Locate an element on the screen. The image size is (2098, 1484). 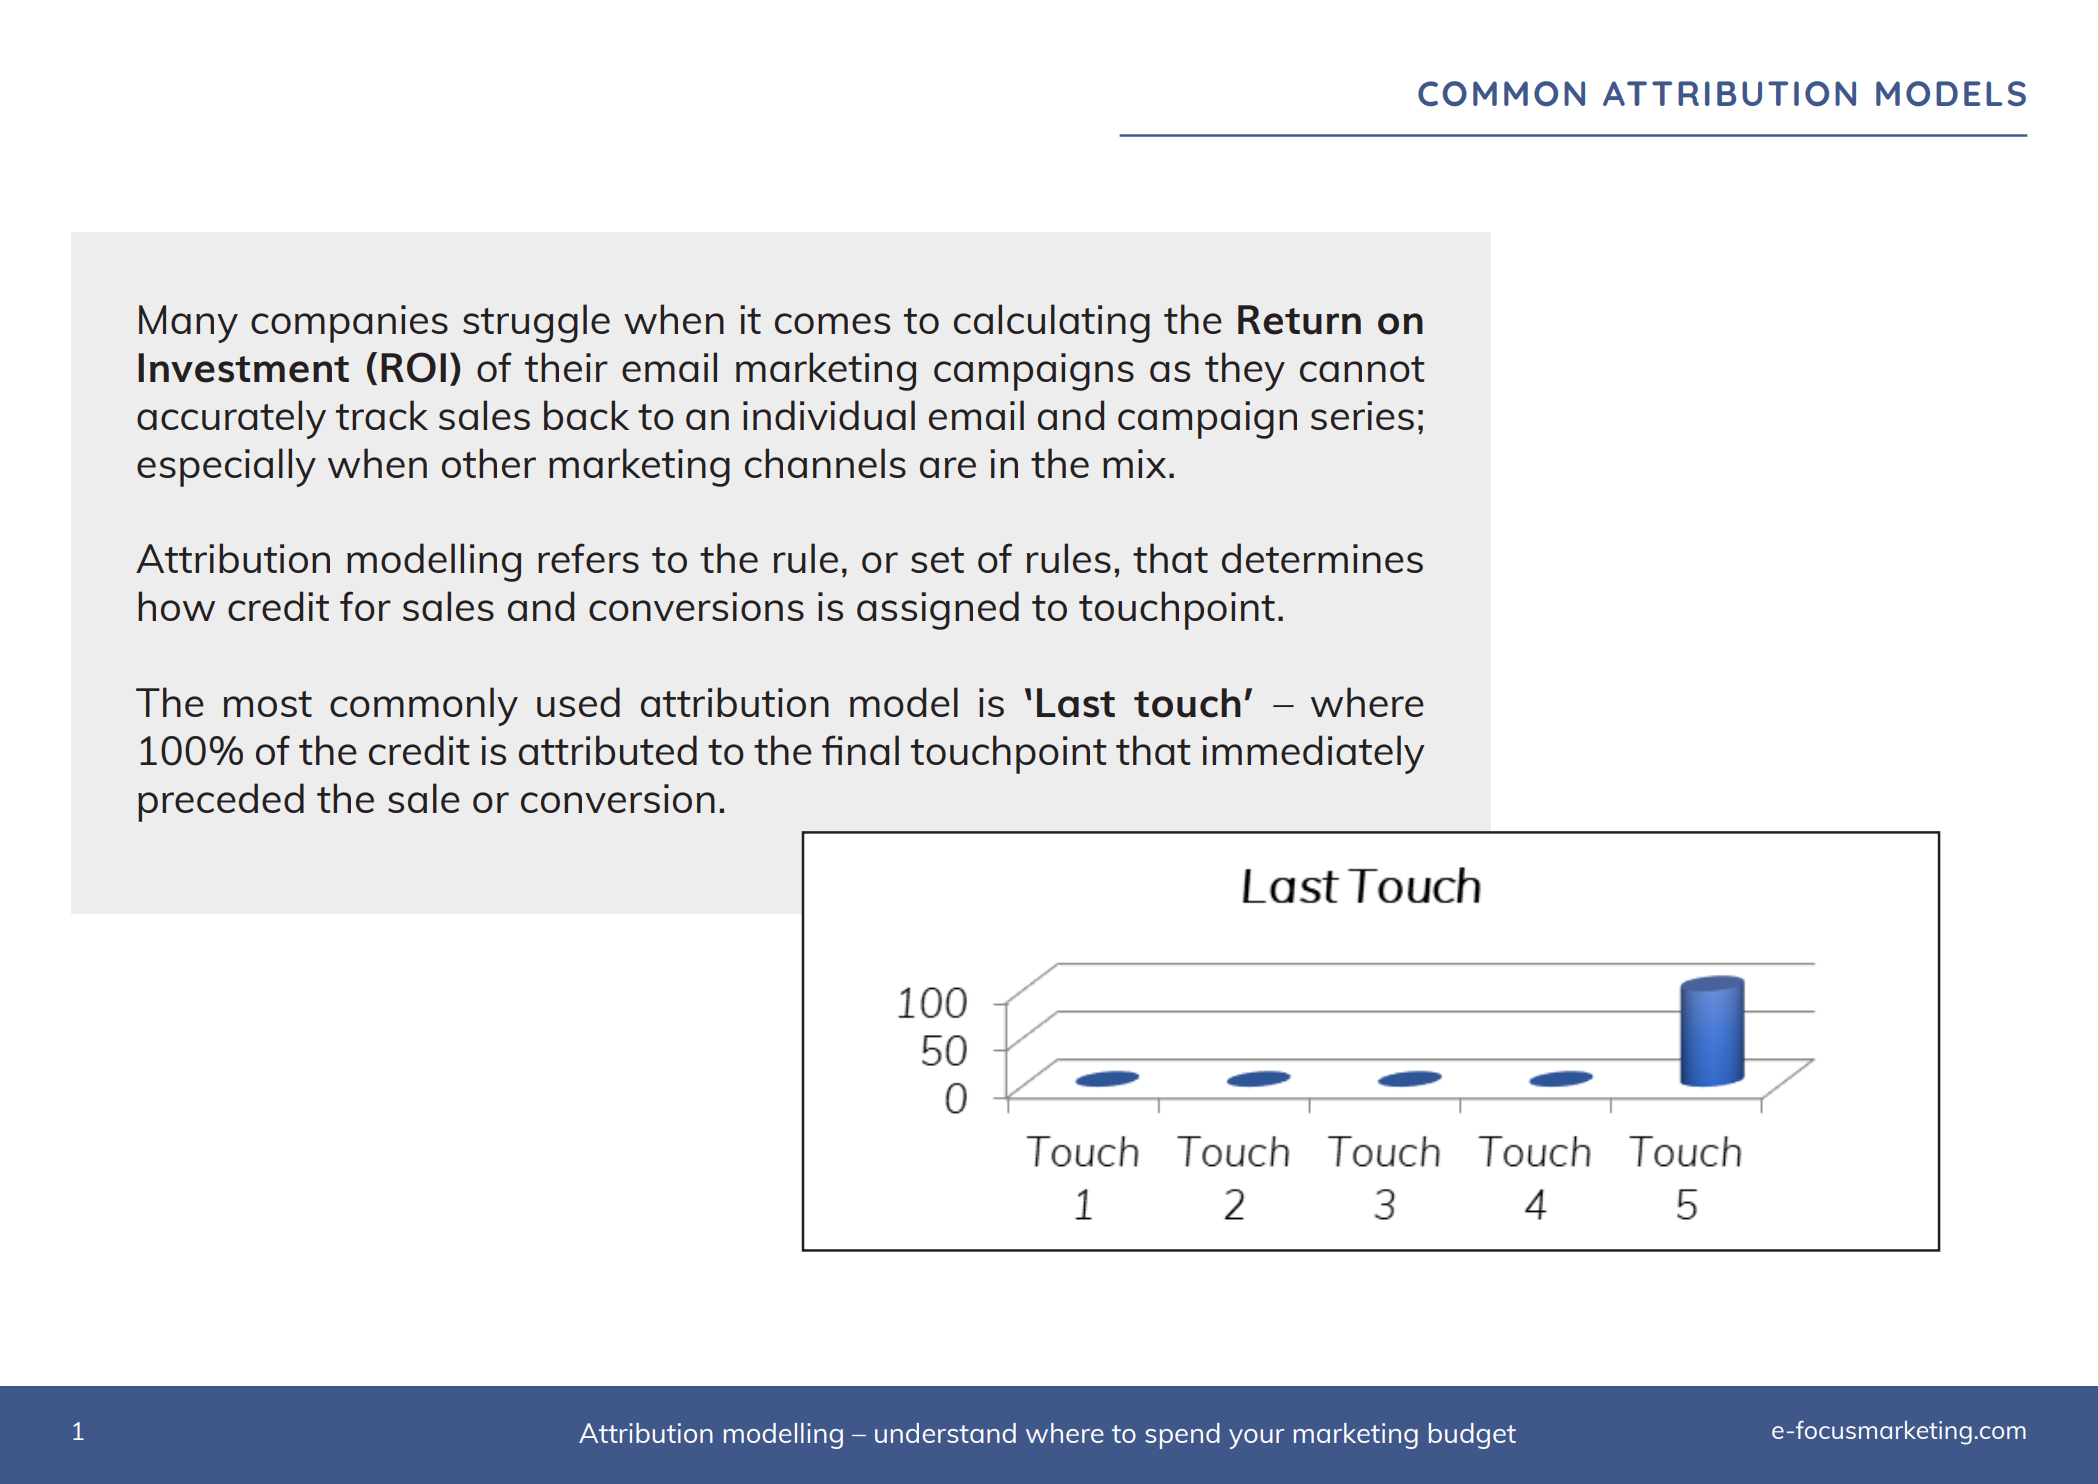
cannot is located at coordinates (1362, 369).
